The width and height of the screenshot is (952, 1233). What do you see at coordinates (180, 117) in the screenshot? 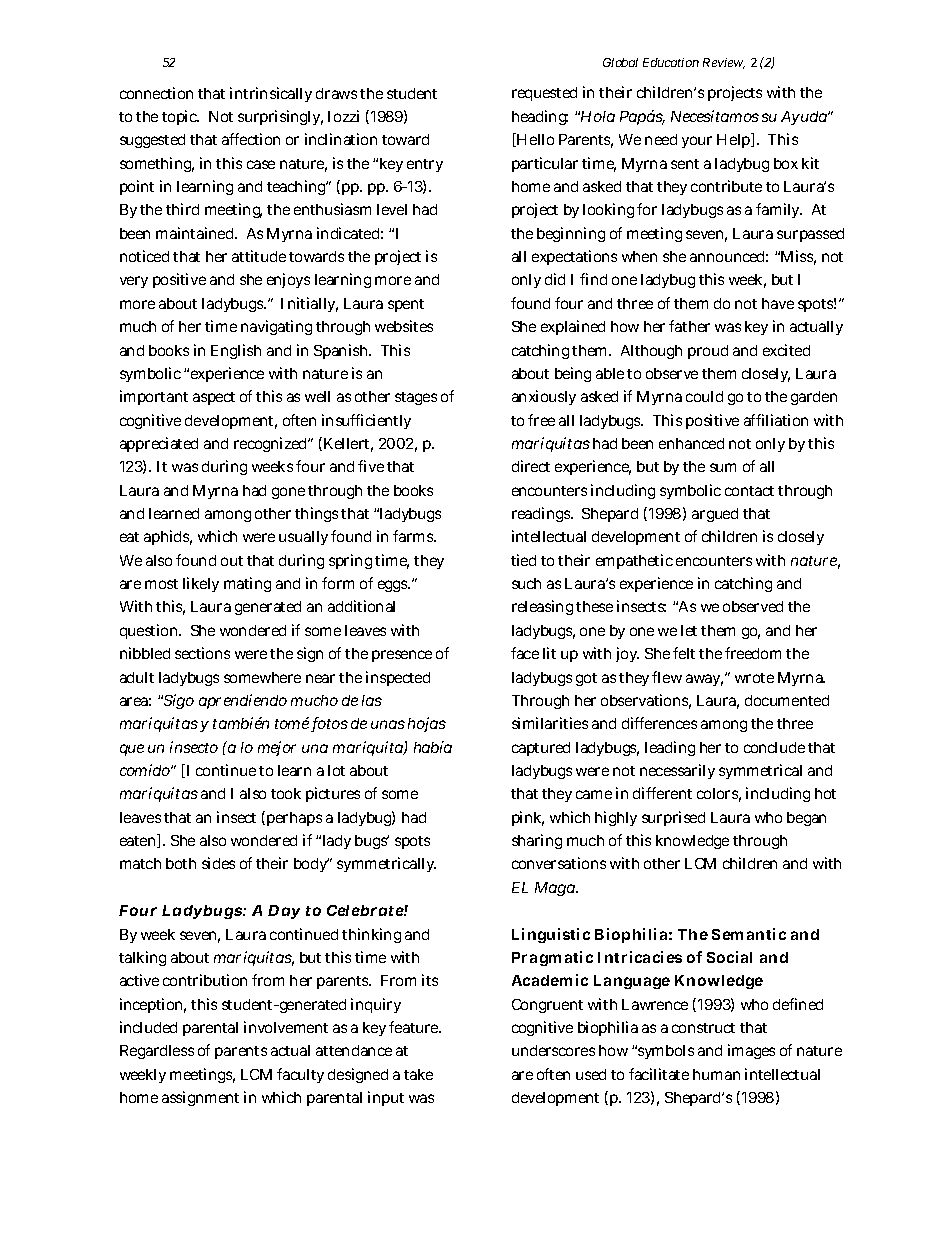
I see `topic` at bounding box center [180, 117].
